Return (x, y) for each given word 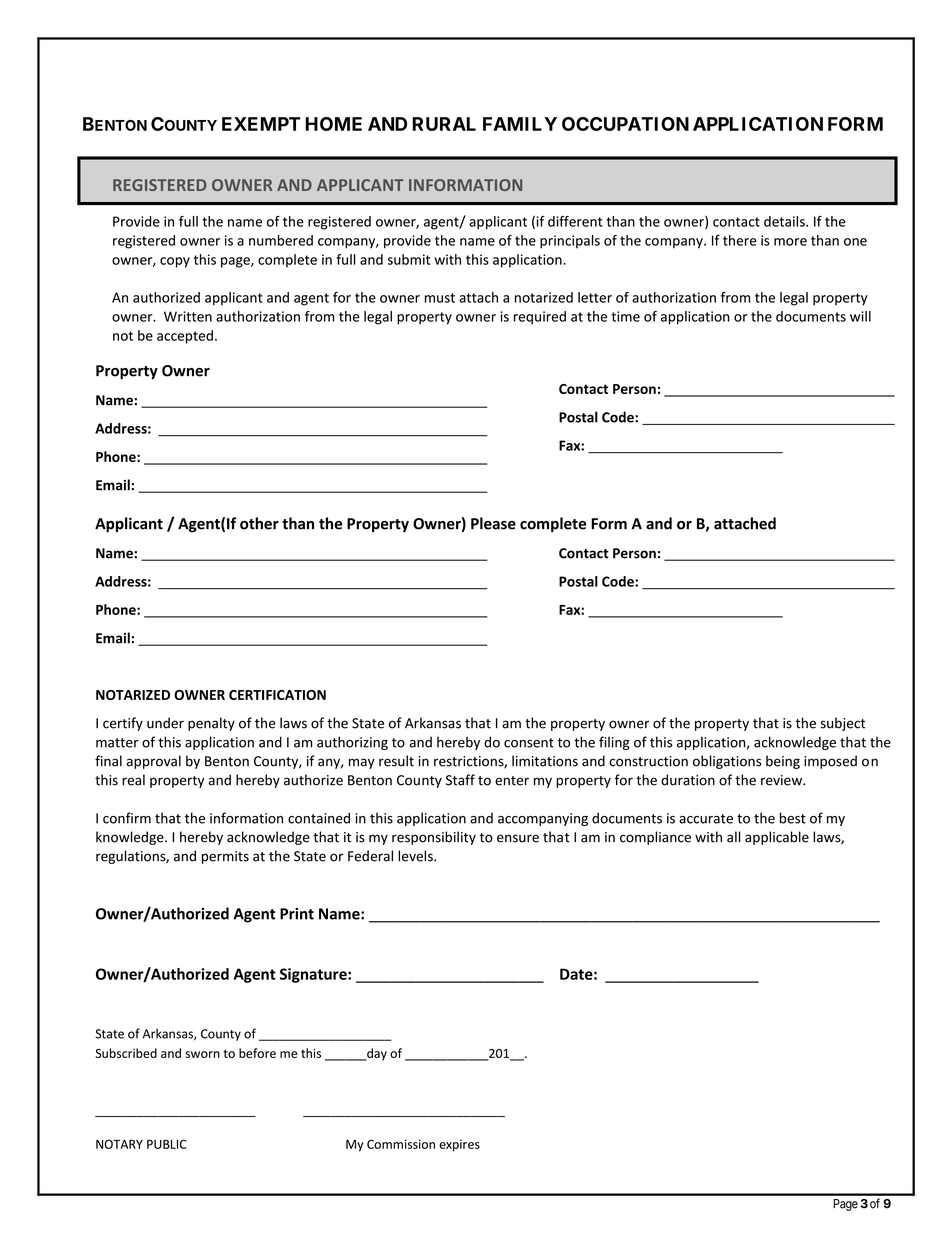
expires (459, 1145)
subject (842, 724)
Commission (401, 1144)
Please (493, 523)
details (785, 221)
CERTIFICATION (277, 695)
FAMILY (520, 124)
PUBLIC (167, 1144)
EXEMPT (261, 124)
